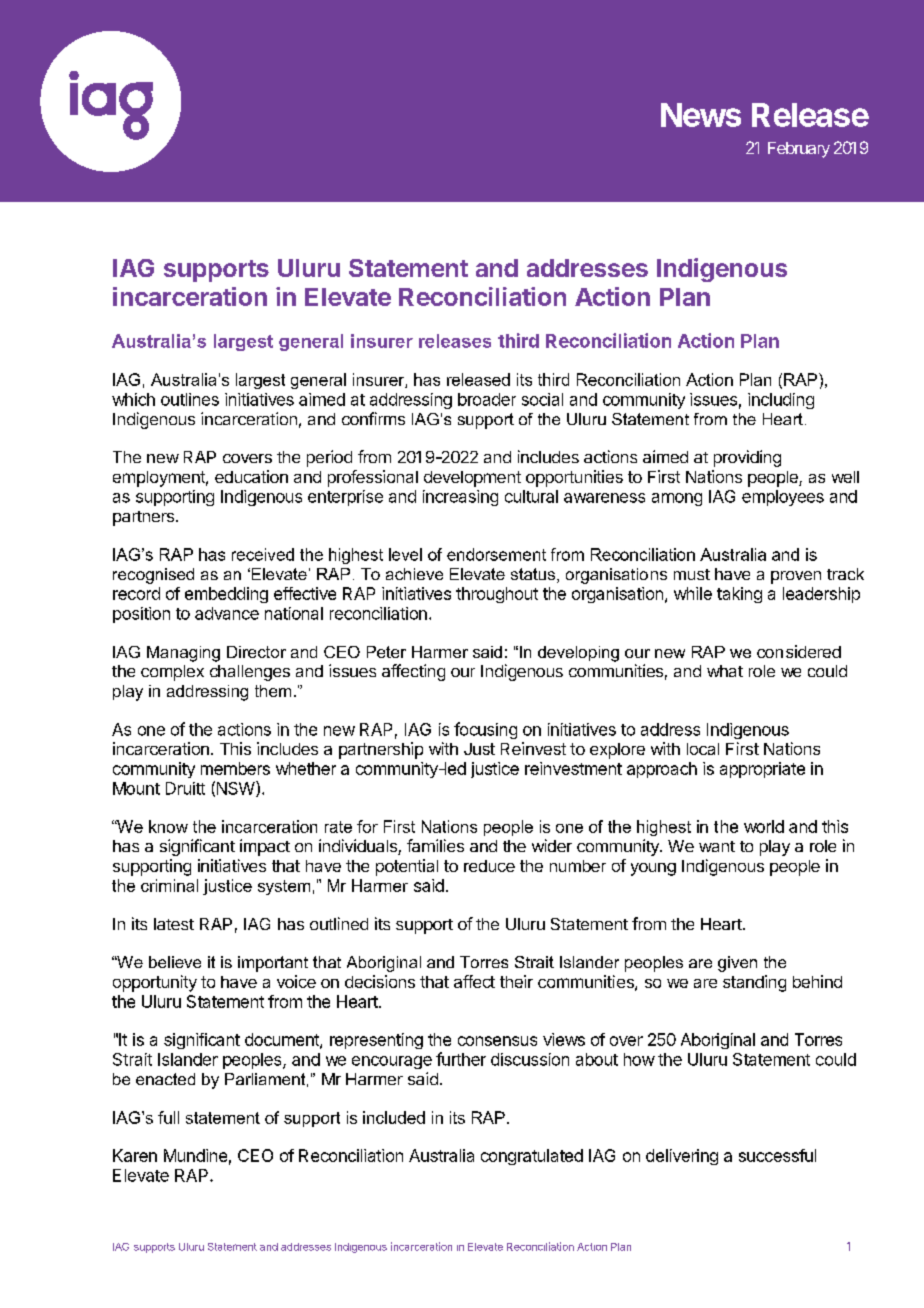 Image resolution: width=924 pixels, height=1308 pixels. I want to click on families, so click(435, 845).
